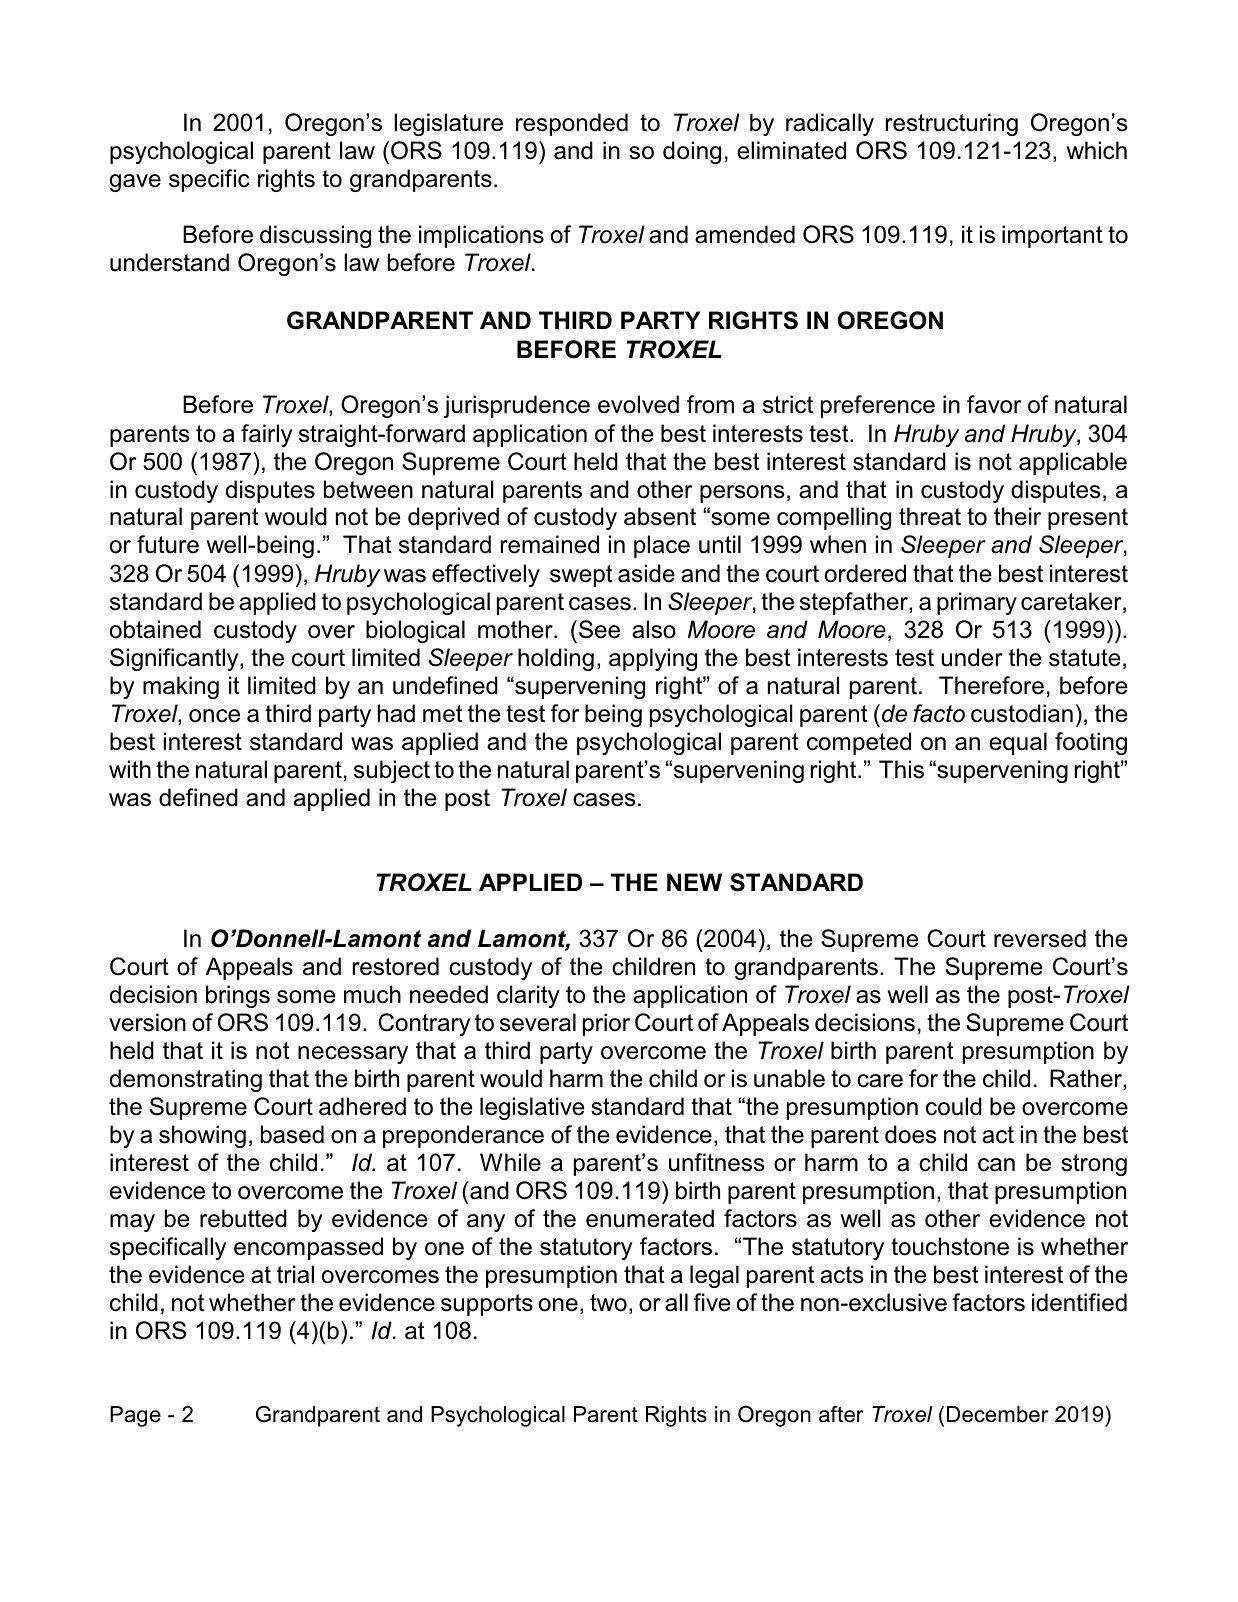 The height and width of the screenshot is (1602, 1238). What do you see at coordinates (1017, 516) in the screenshot?
I see `their` at bounding box center [1017, 516].
